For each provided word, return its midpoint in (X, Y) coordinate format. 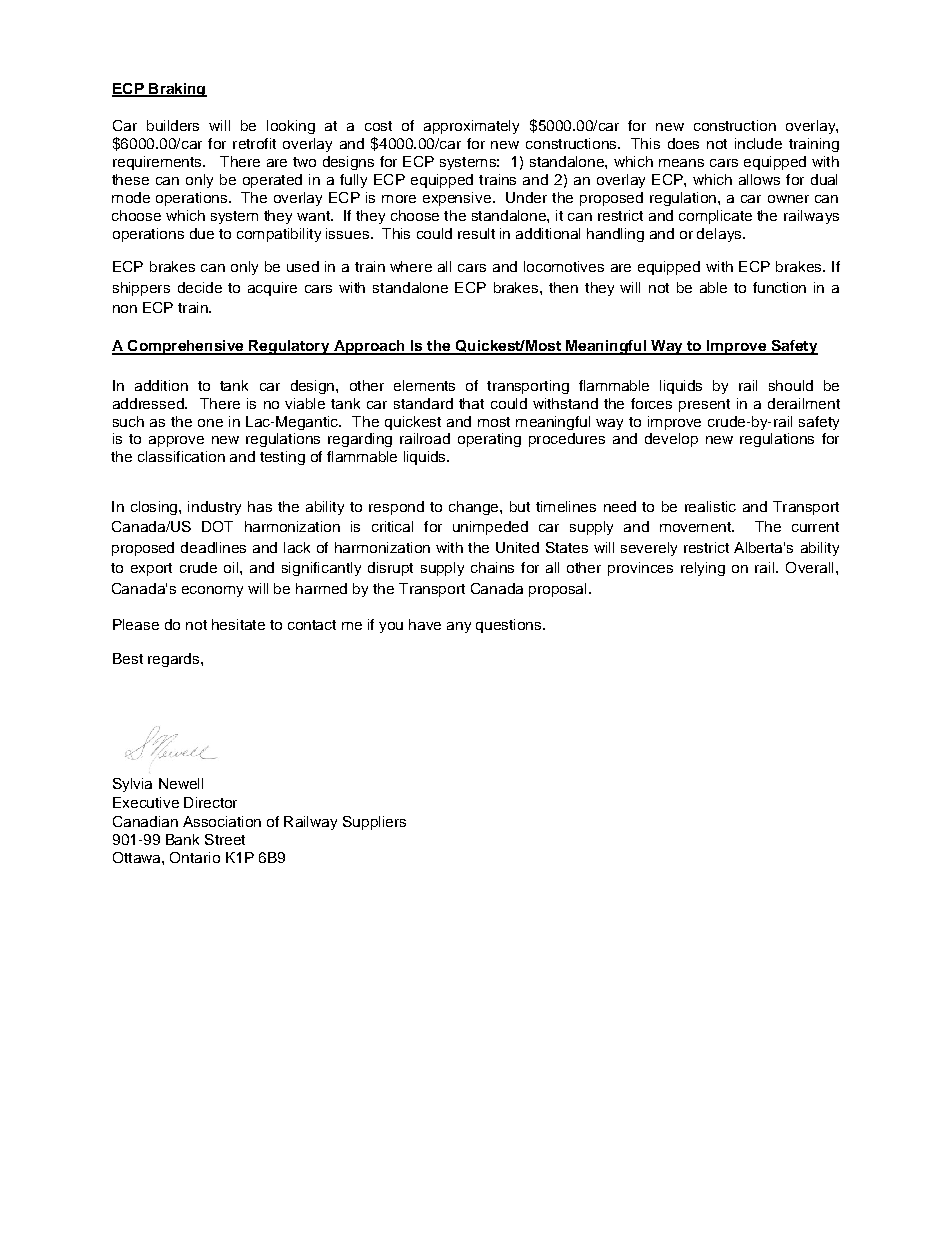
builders (173, 125)
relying (703, 569)
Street (225, 839)
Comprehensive (186, 347)
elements (424, 385)
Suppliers (374, 823)
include (758, 143)
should (791, 385)
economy (212, 591)
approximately (471, 127)
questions (510, 626)
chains (492, 567)
